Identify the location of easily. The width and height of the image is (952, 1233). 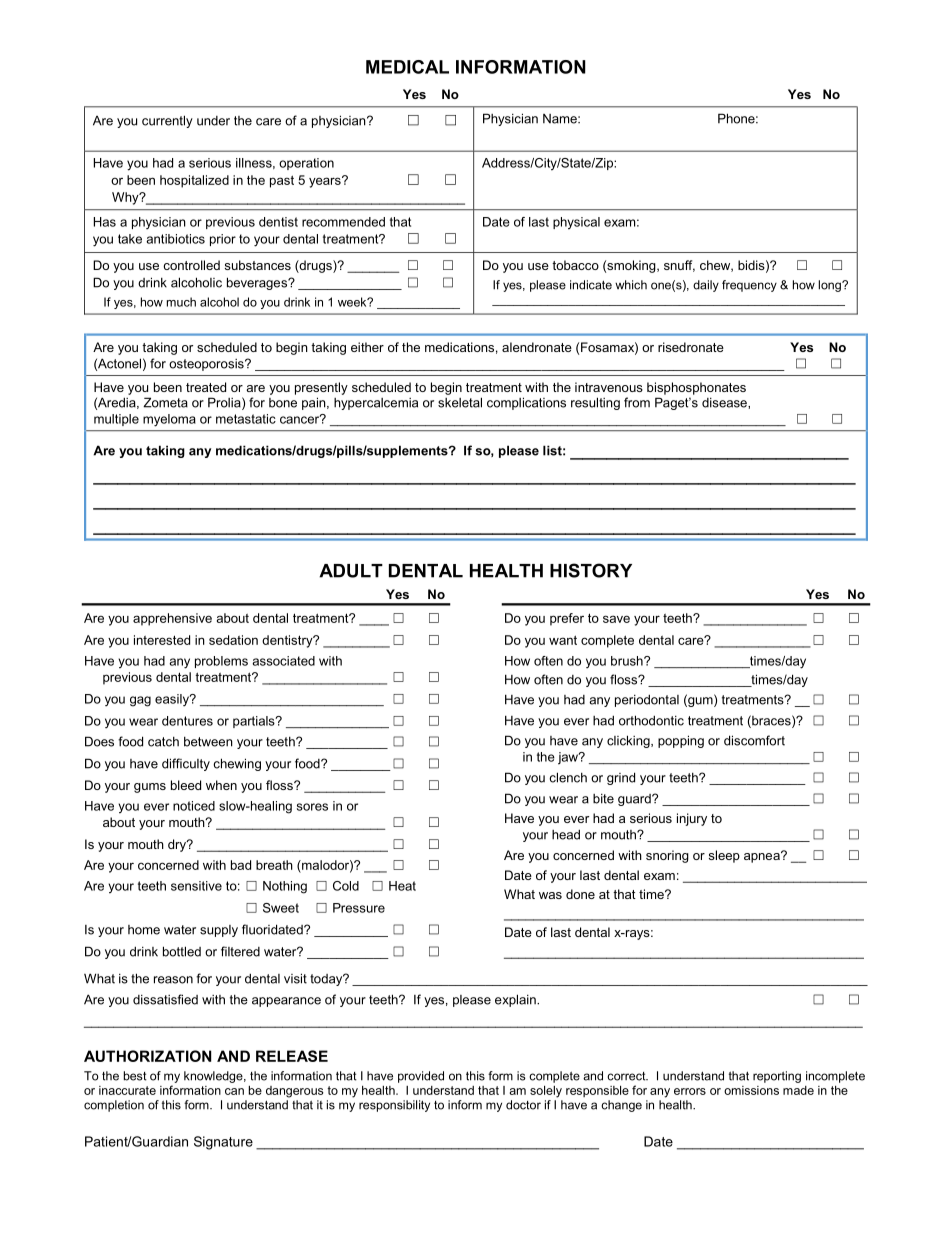
(173, 700).
